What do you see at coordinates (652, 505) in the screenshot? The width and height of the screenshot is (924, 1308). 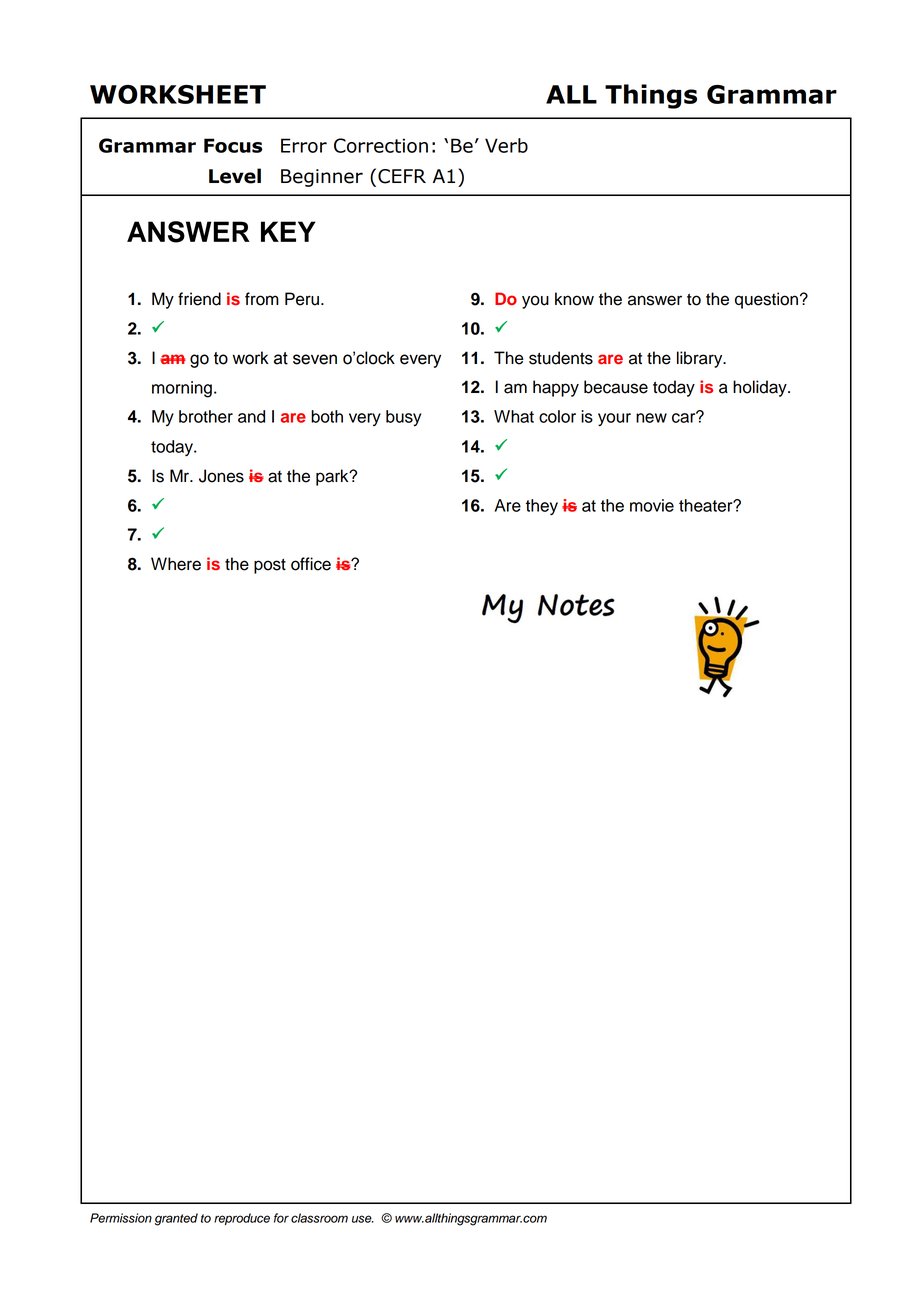 I see `movie` at bounding box center [652, 505].
